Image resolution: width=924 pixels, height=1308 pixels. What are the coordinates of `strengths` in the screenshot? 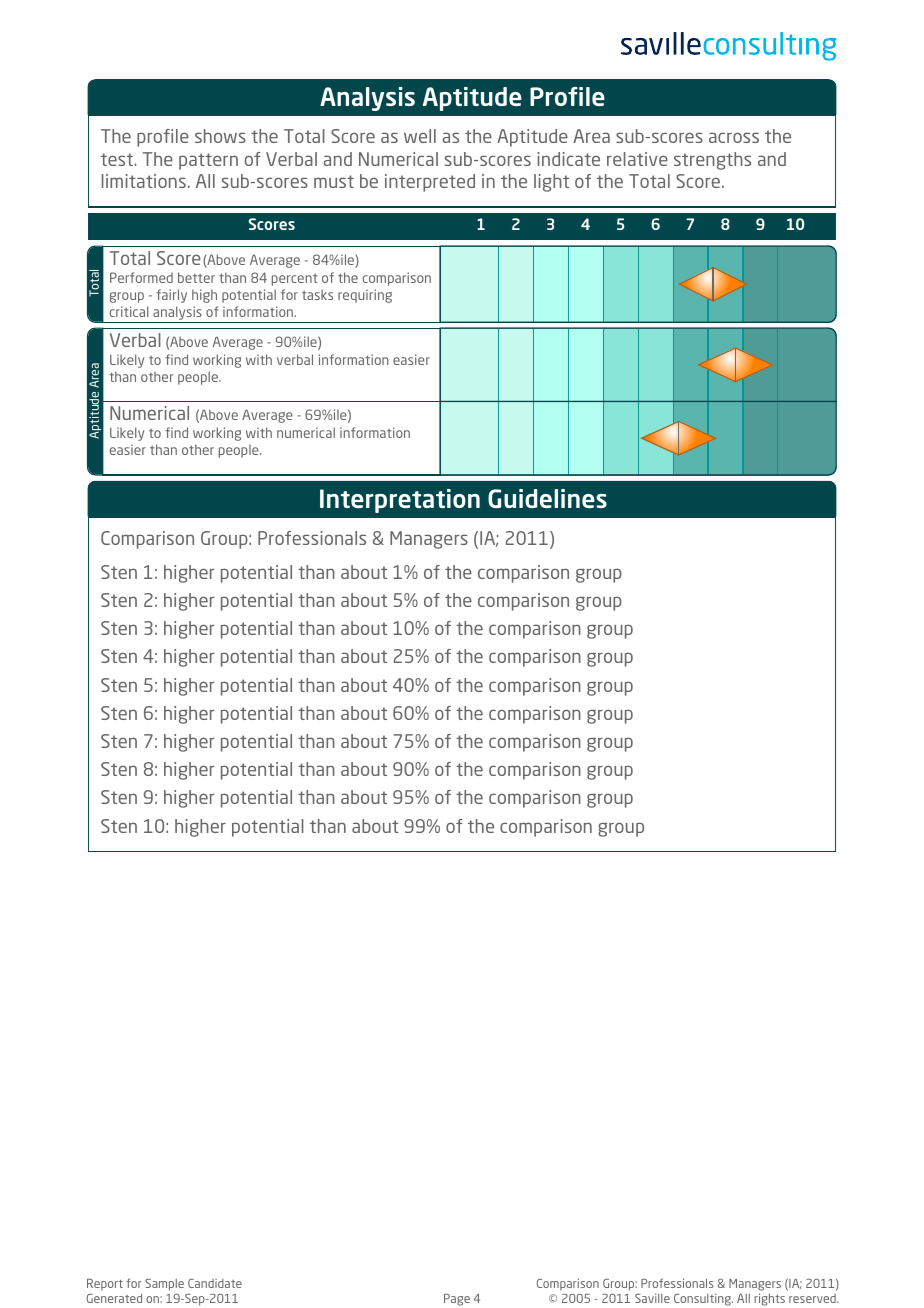 It's located at (712, 161).
